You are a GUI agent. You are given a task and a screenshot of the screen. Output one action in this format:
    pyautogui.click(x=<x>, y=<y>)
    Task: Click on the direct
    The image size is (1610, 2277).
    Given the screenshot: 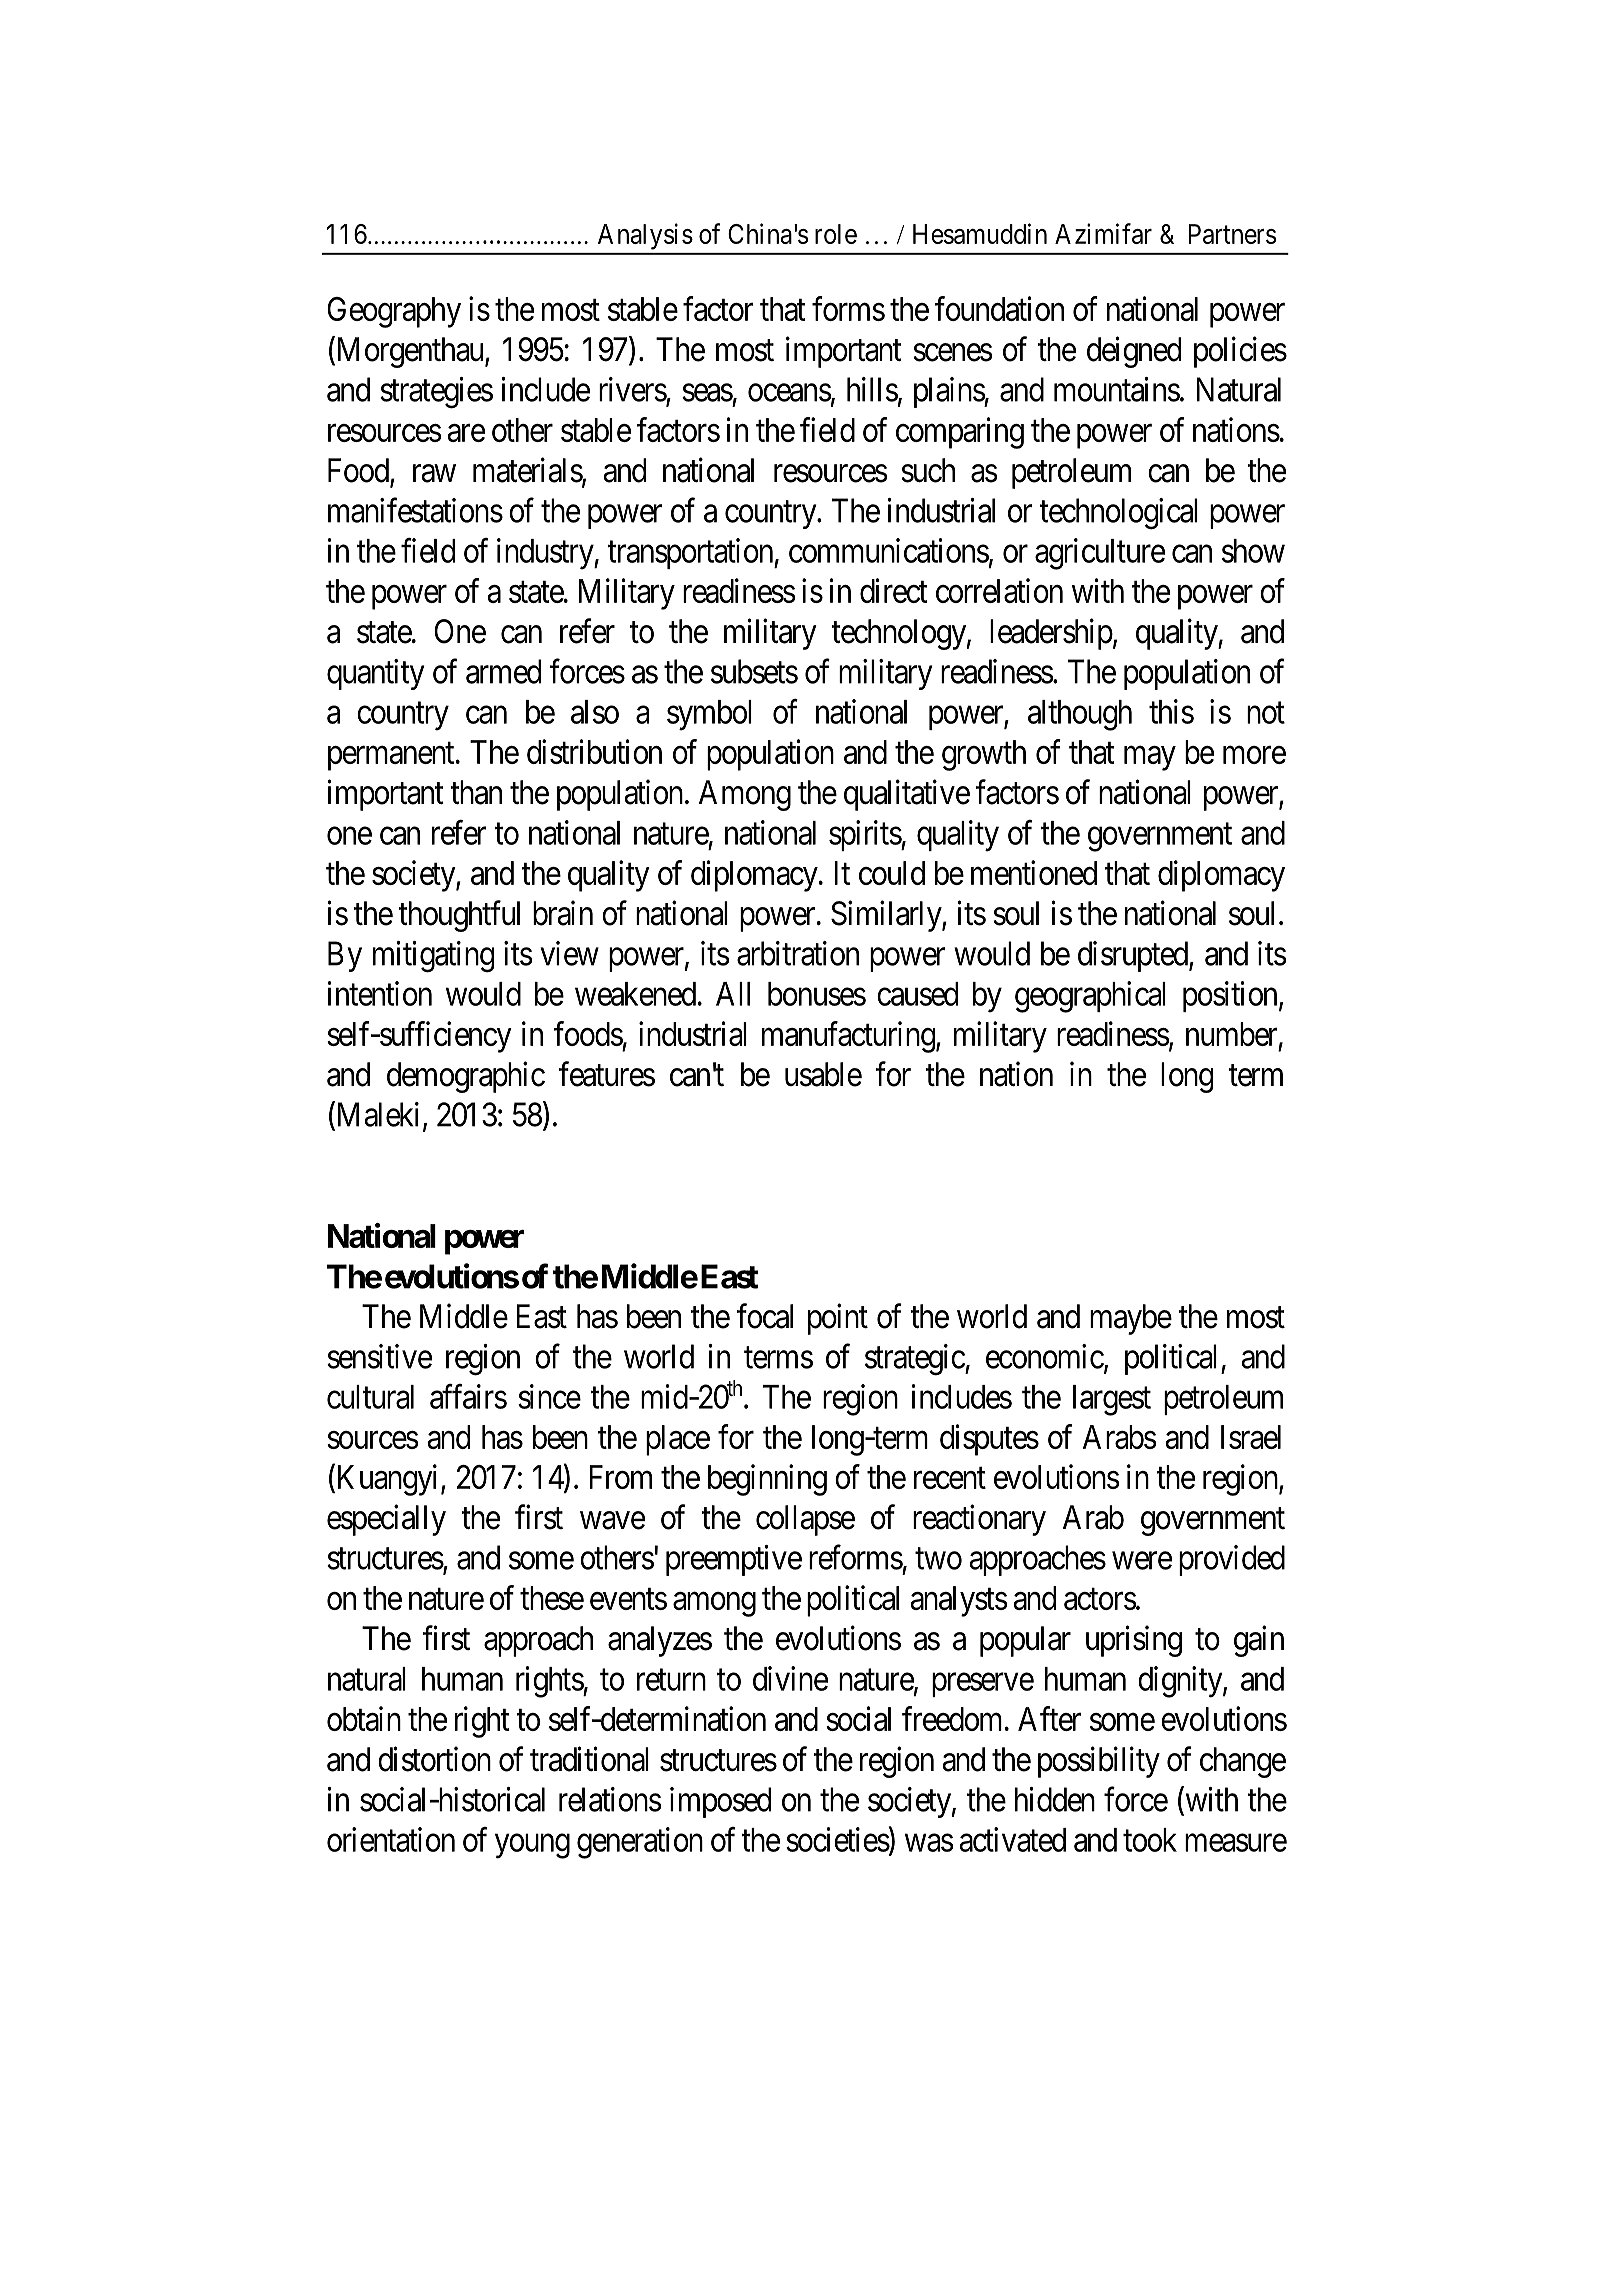 What is the action you would take?
    pyautogui.click(x=894, y=590)
